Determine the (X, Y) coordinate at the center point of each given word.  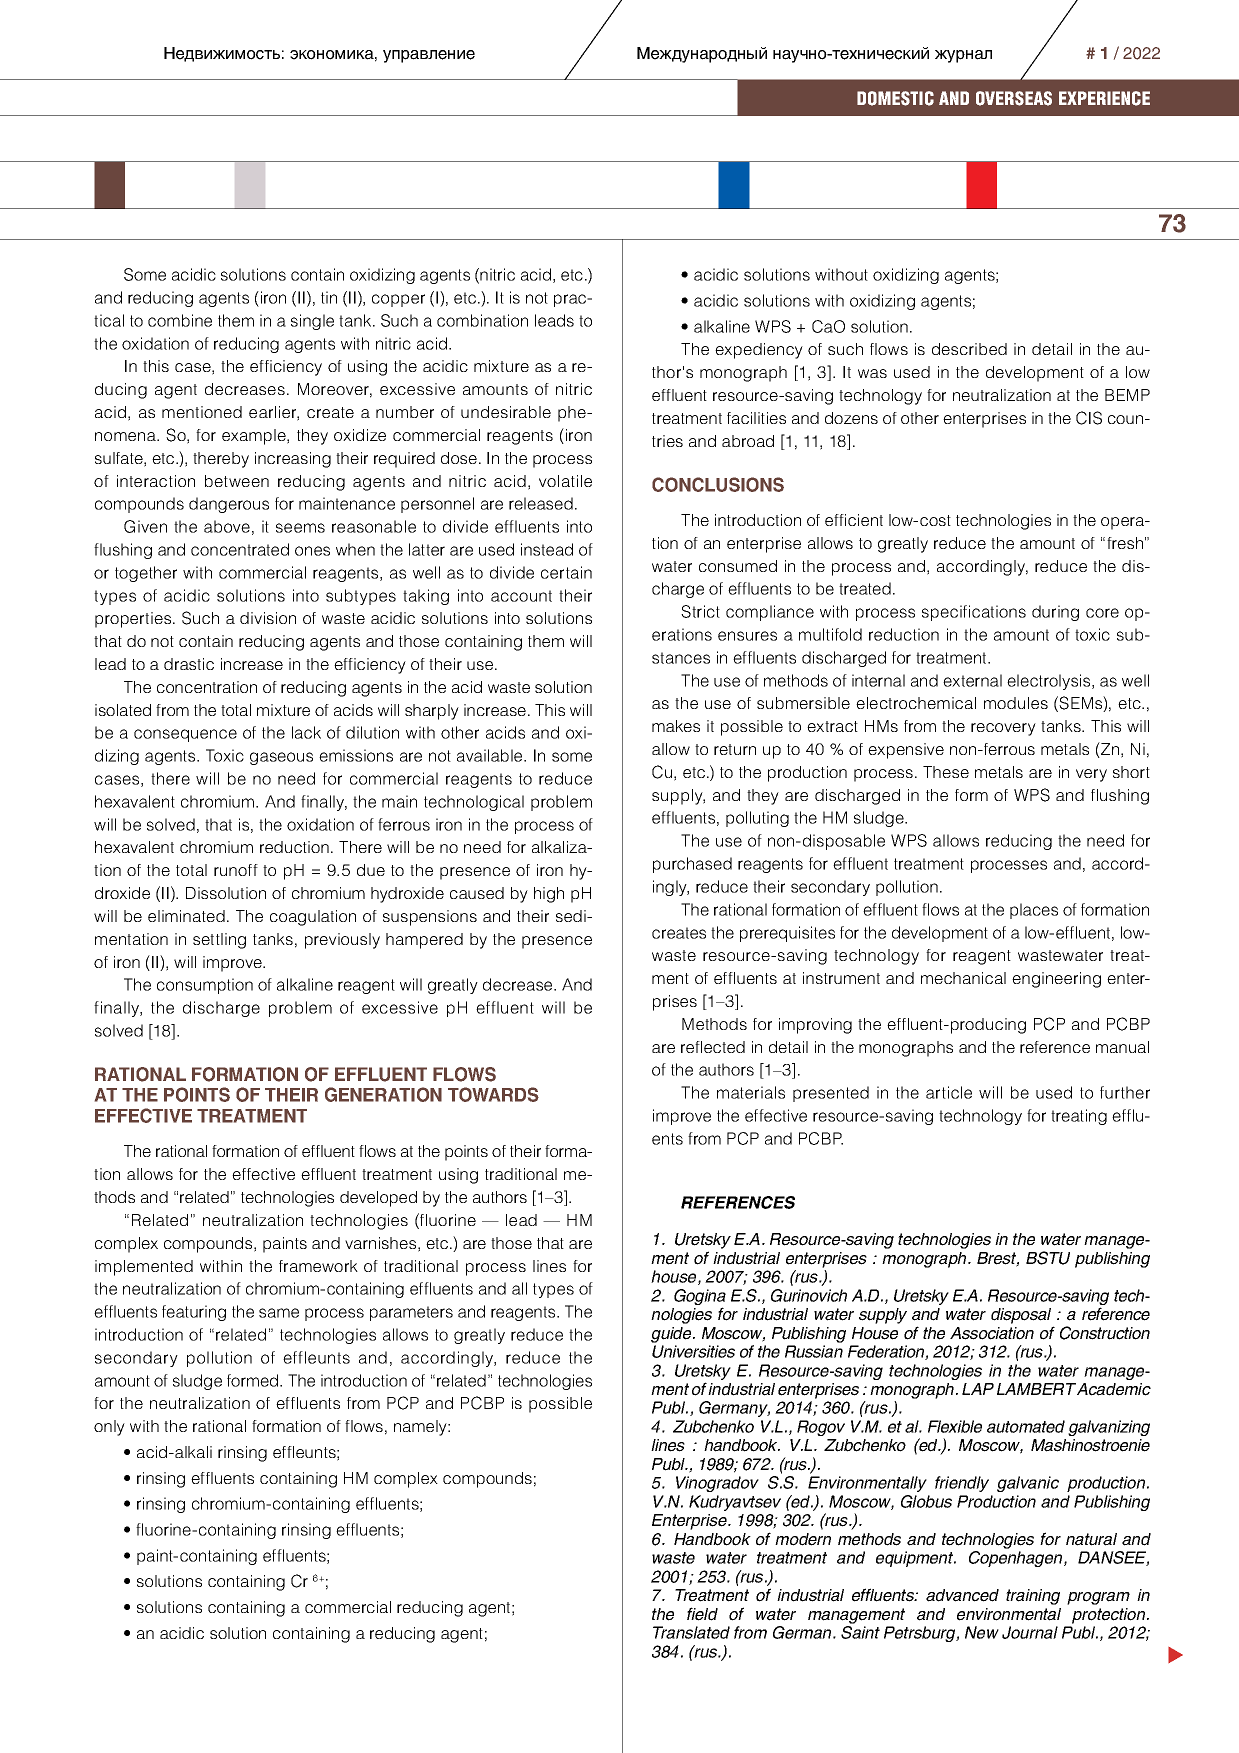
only (109, 1428)
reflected (713, 1047)
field (702, 1614)
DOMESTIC (895, 98)
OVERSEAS (1014, 98)
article (949, 1092)
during (1055, 613)
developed (378, 1199)
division (268, 618)
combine (180, 320)
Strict (700, 611)
